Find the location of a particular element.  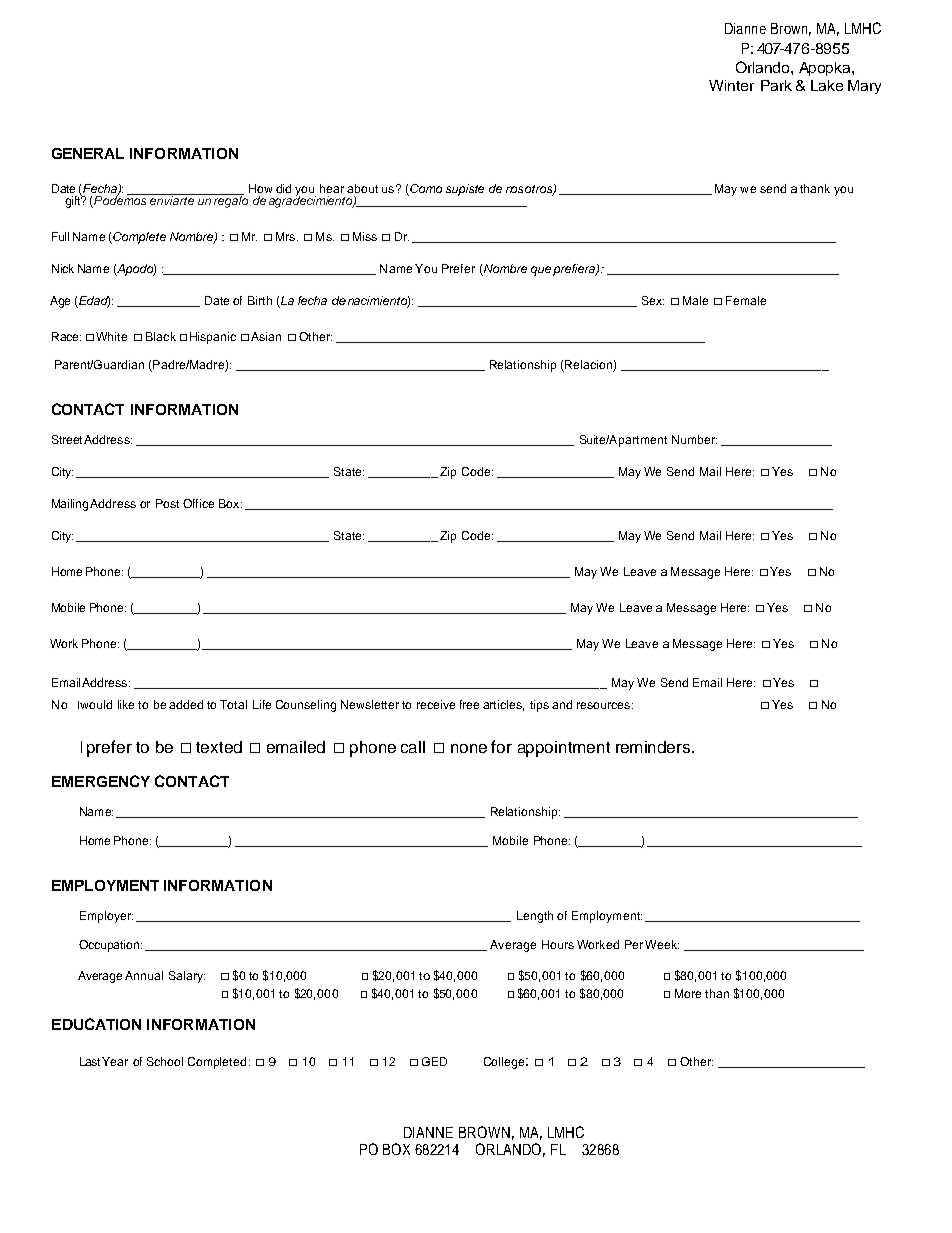

free is located at coordinates (469, 704).
